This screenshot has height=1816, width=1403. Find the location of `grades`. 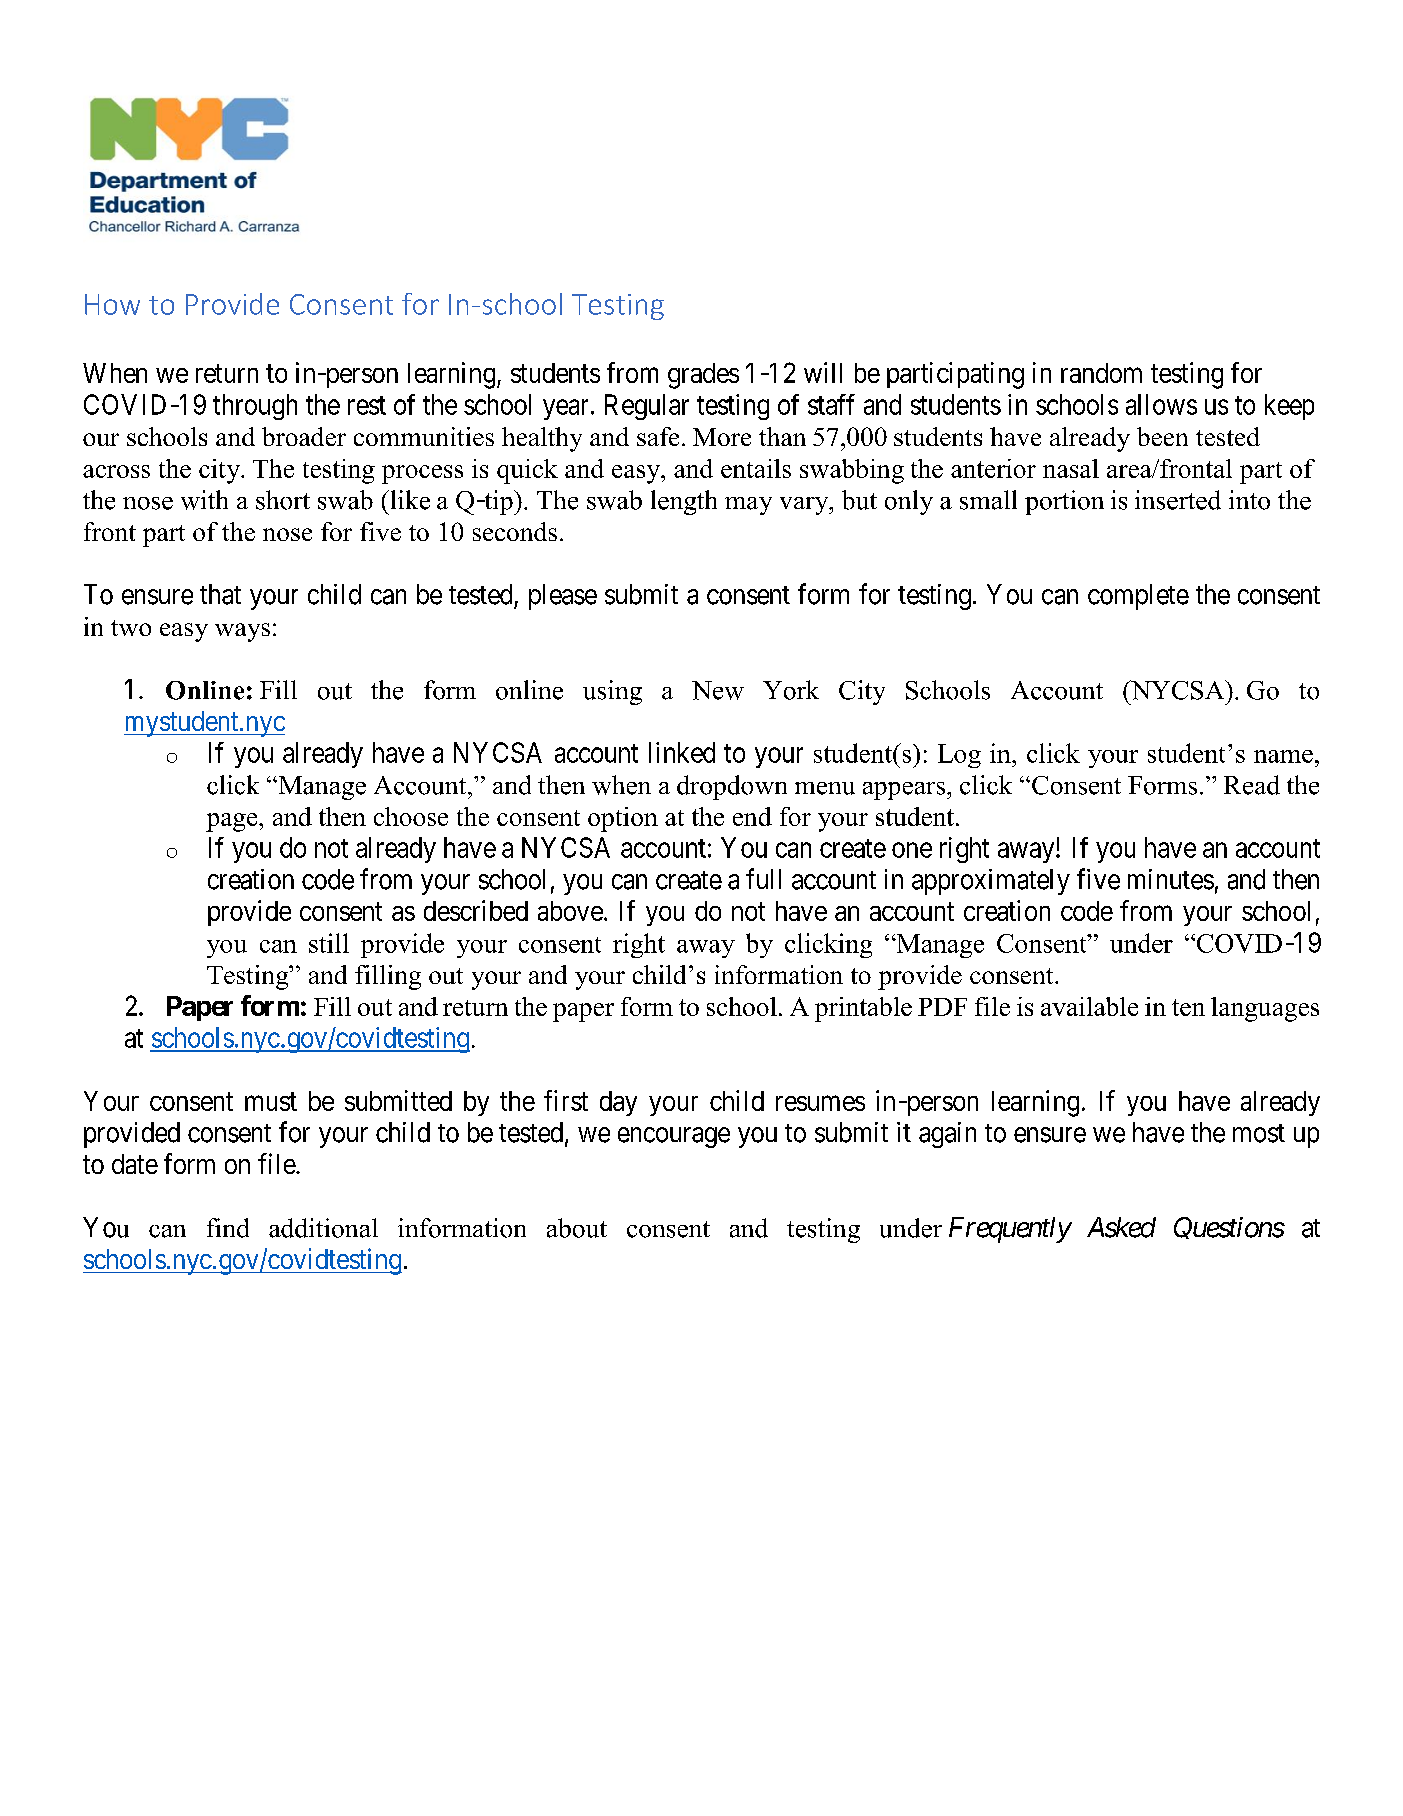

grades is located at coordinates (703, 376).
